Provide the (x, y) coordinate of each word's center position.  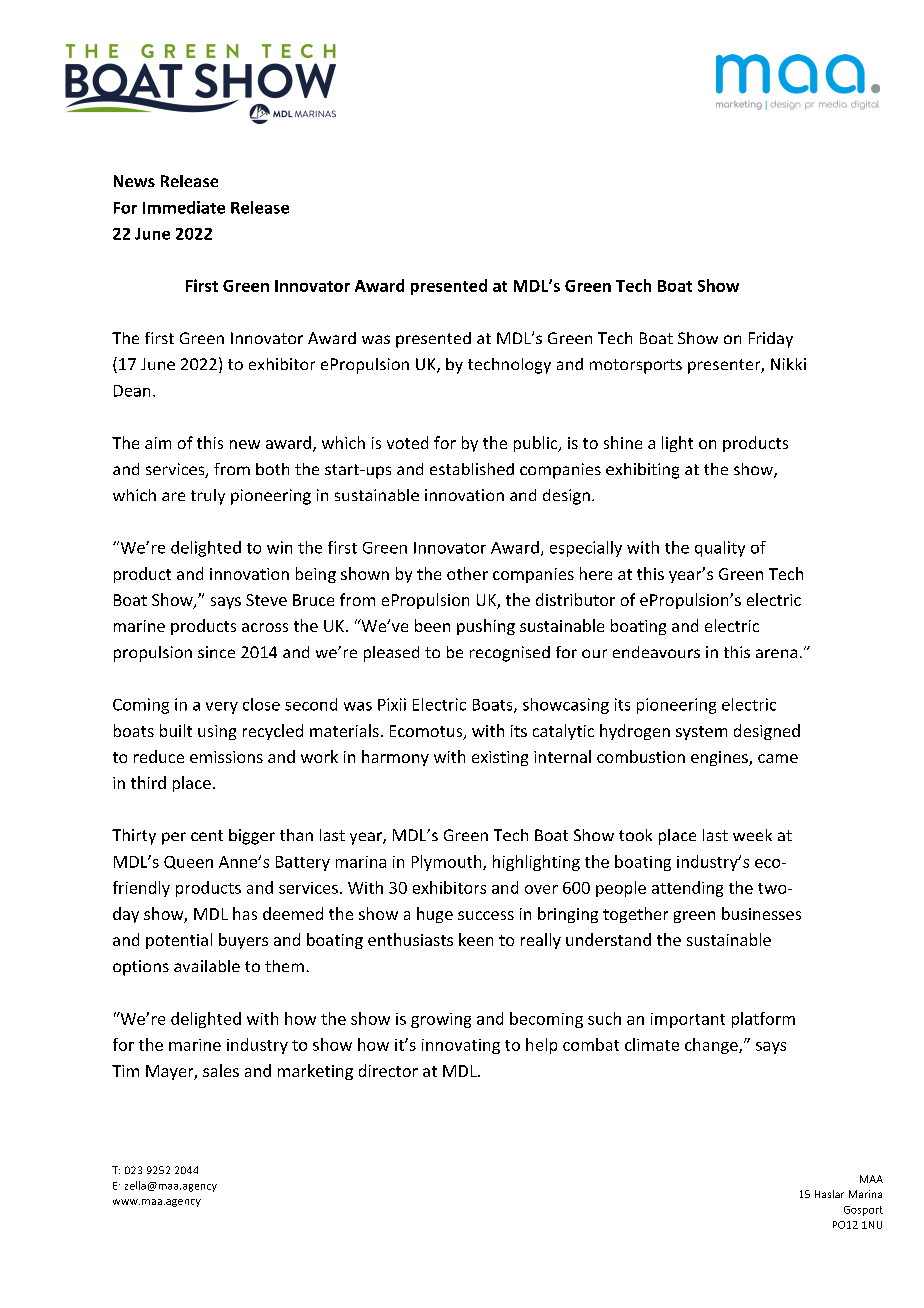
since (216, 652)
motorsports (636, 366)
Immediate (184, 207)
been (432, 625)
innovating (461, 1046)
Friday (771, 340)
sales (221, 1070)
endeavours (656, 652)
